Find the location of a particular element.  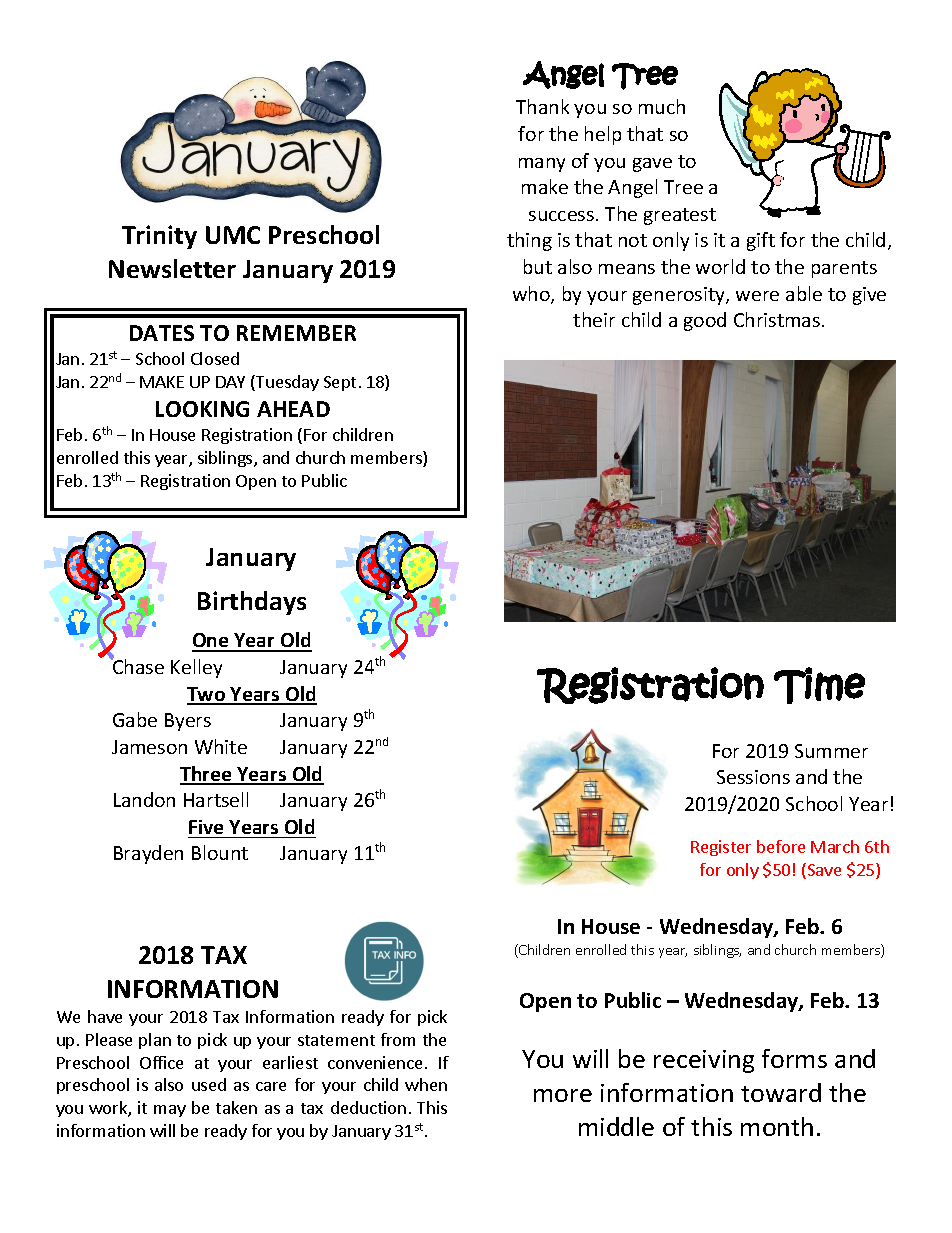

UMC is located at coordinates (233, 235).
